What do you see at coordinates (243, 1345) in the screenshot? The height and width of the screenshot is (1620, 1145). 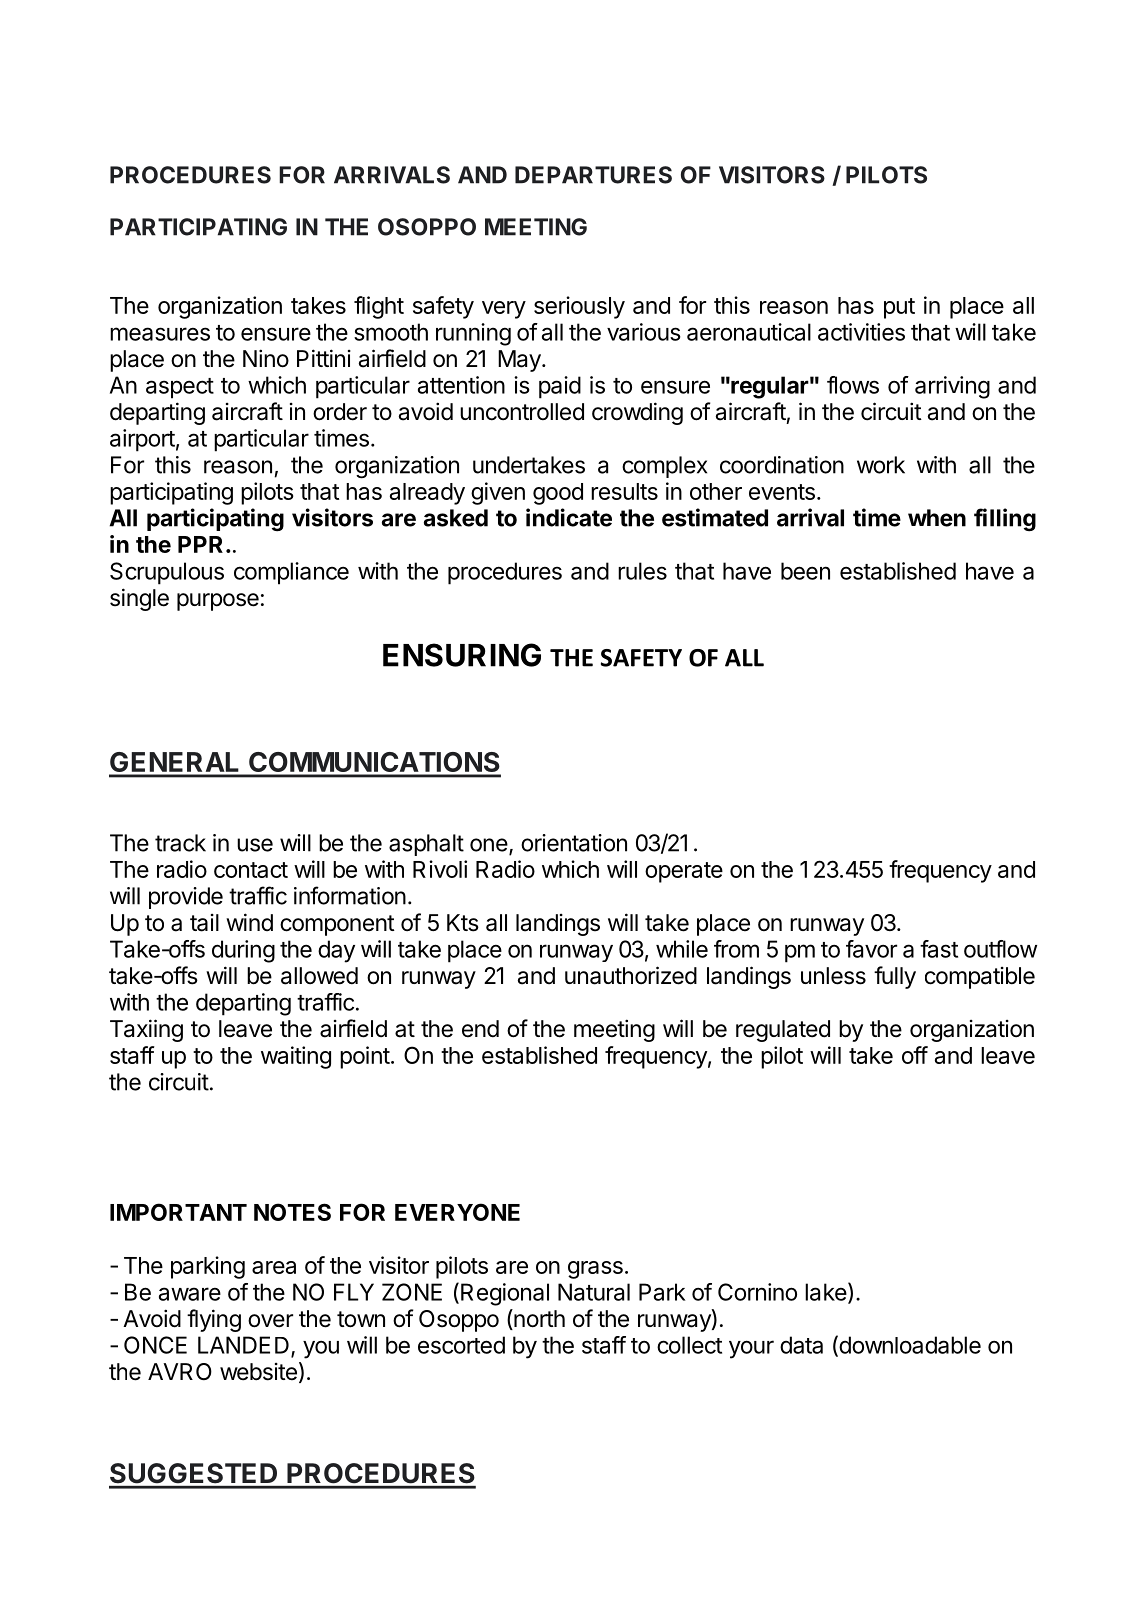 I see `LANDED` at bounding box center [243, 1345].
